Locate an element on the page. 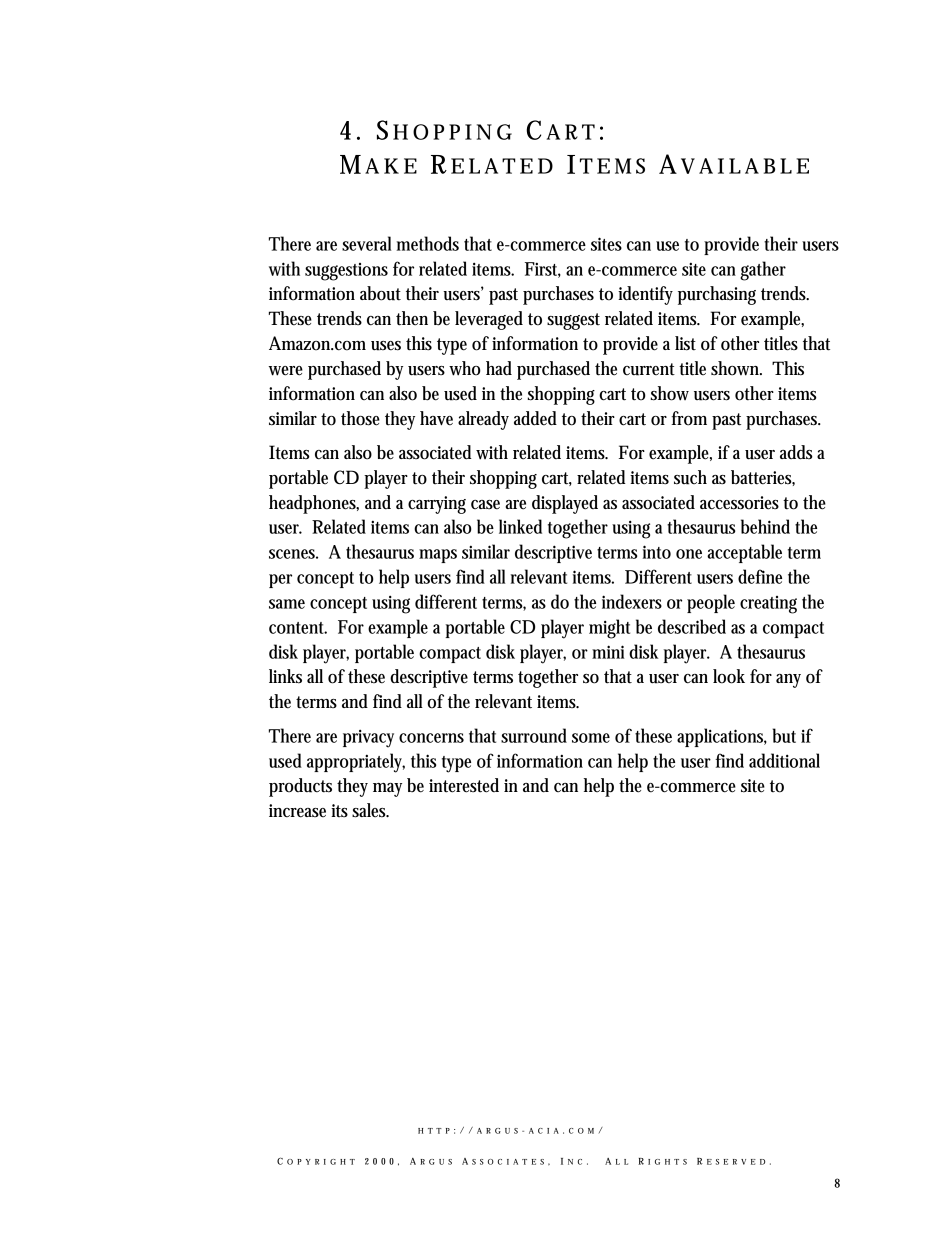 The width and height of the page is (952, 1233). displayed is located at coordinates (565, 504).
